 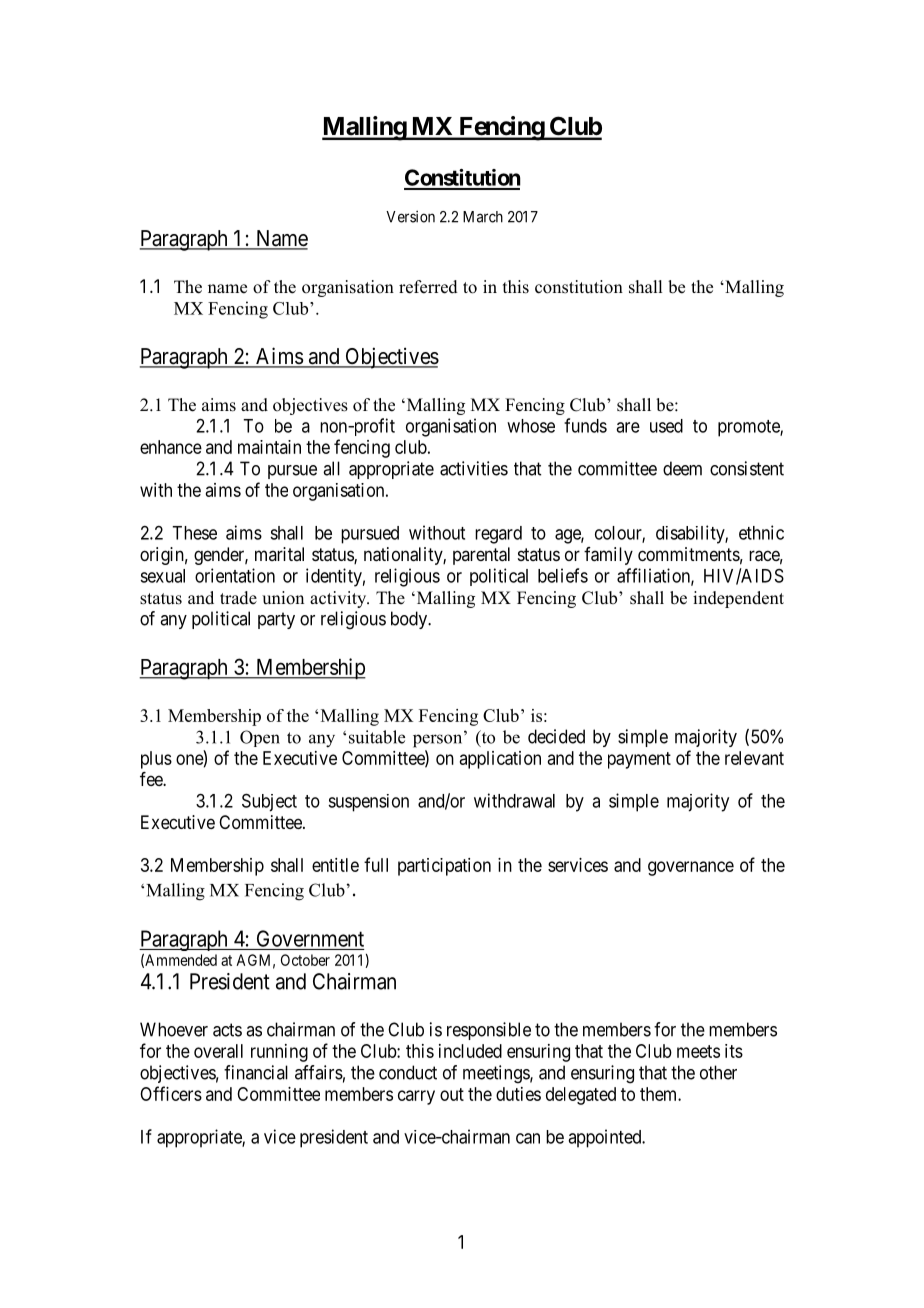 I want to click on independent, so click(x=738, y=599).
